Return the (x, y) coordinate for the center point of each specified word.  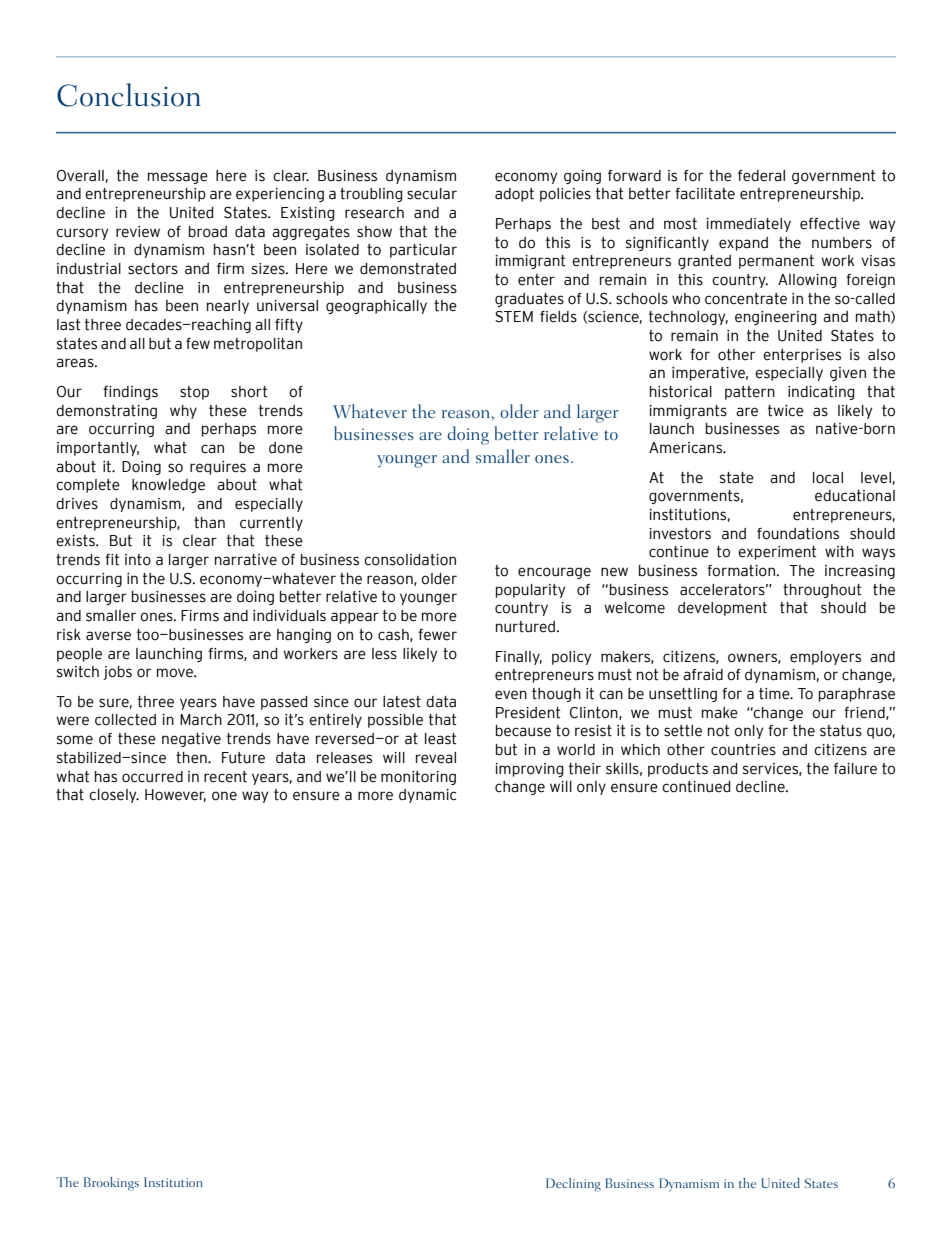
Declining (573, 1185)
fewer (437, 635)
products (678, 770)
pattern (750, 393)
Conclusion (129, 95)
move (176, 673)
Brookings (111, 1184)
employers (825, 658)
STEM (514, 317)
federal (761, 176)
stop (194, 393)
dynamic (427, 796)
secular (432, 194)
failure (855, 769)
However (175, 795)
